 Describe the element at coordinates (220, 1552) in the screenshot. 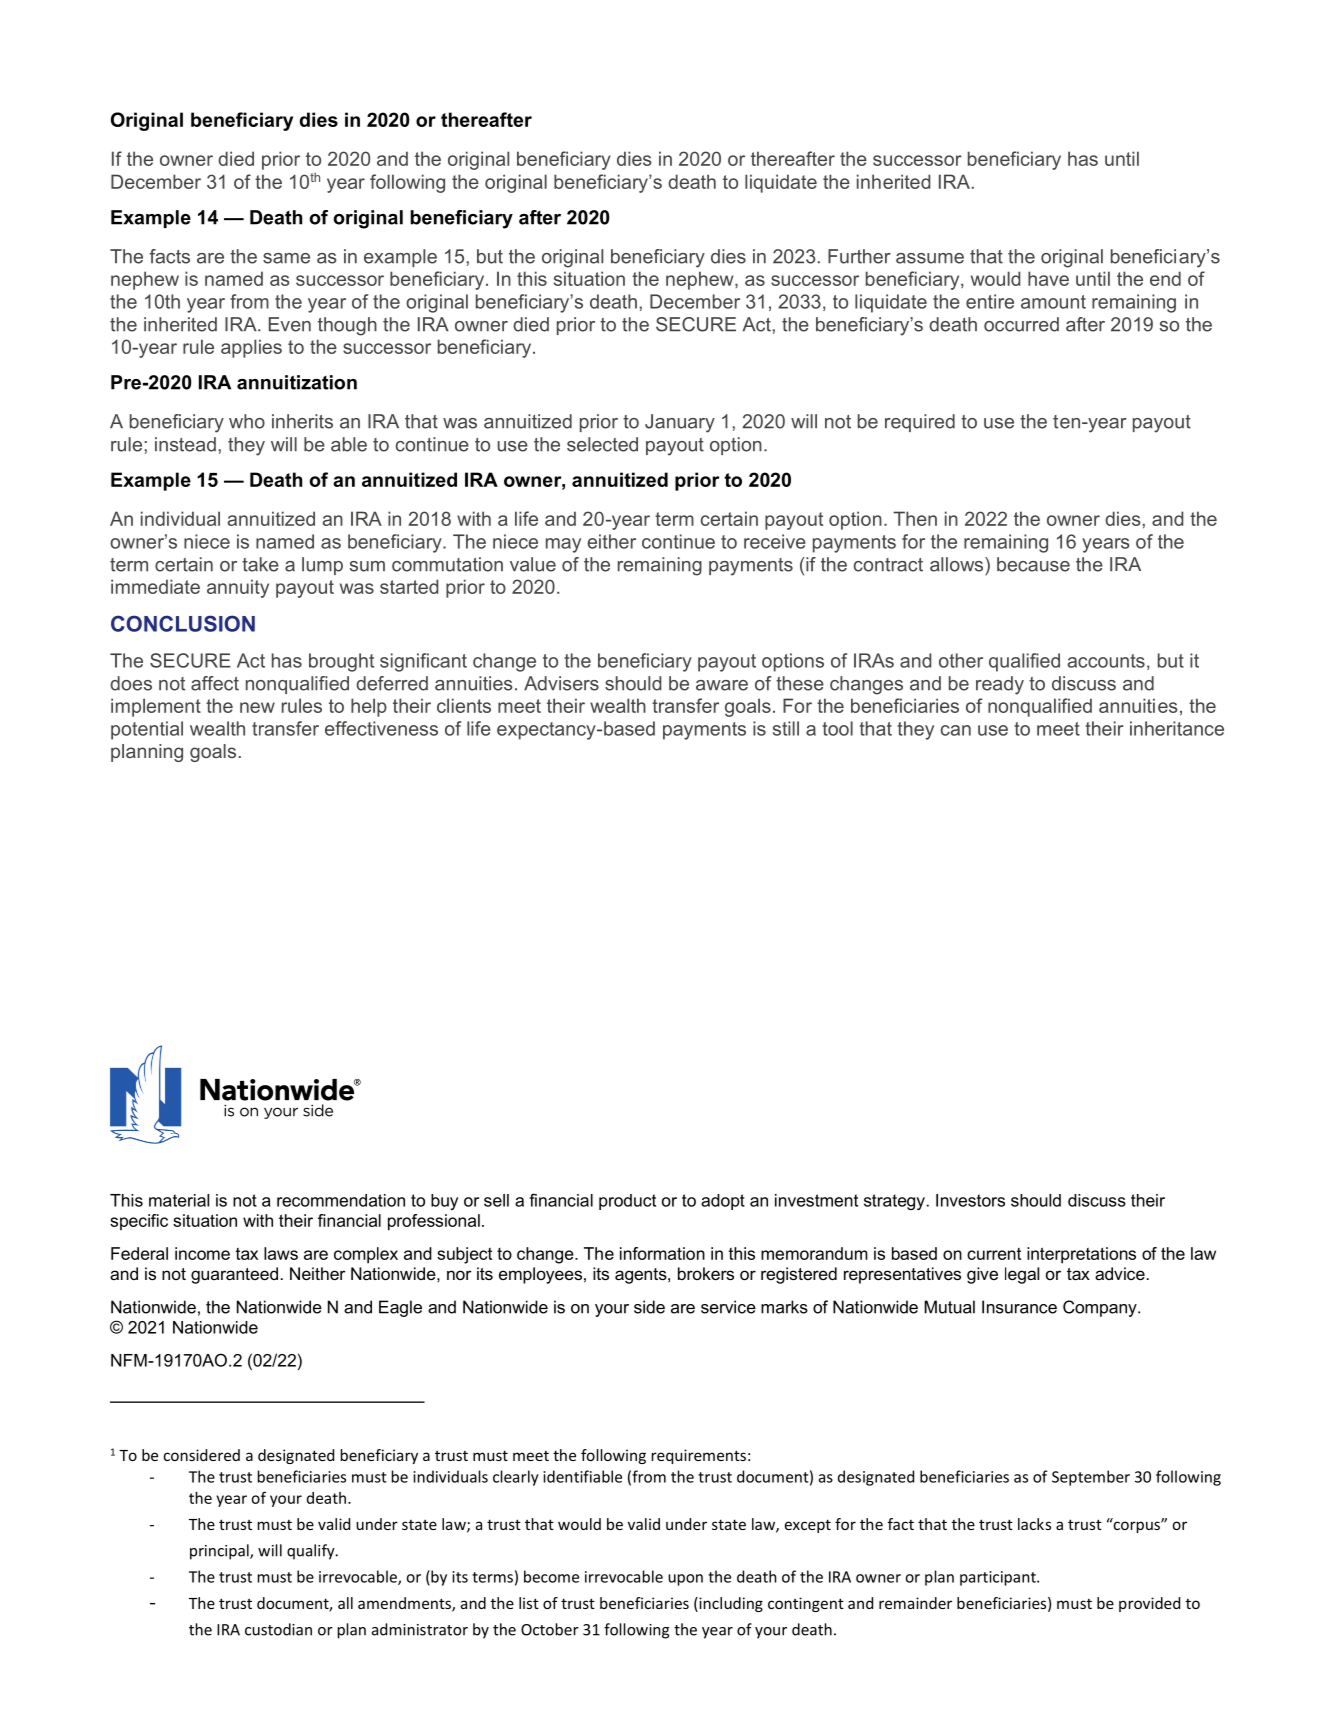

I see `principal` at that location.
